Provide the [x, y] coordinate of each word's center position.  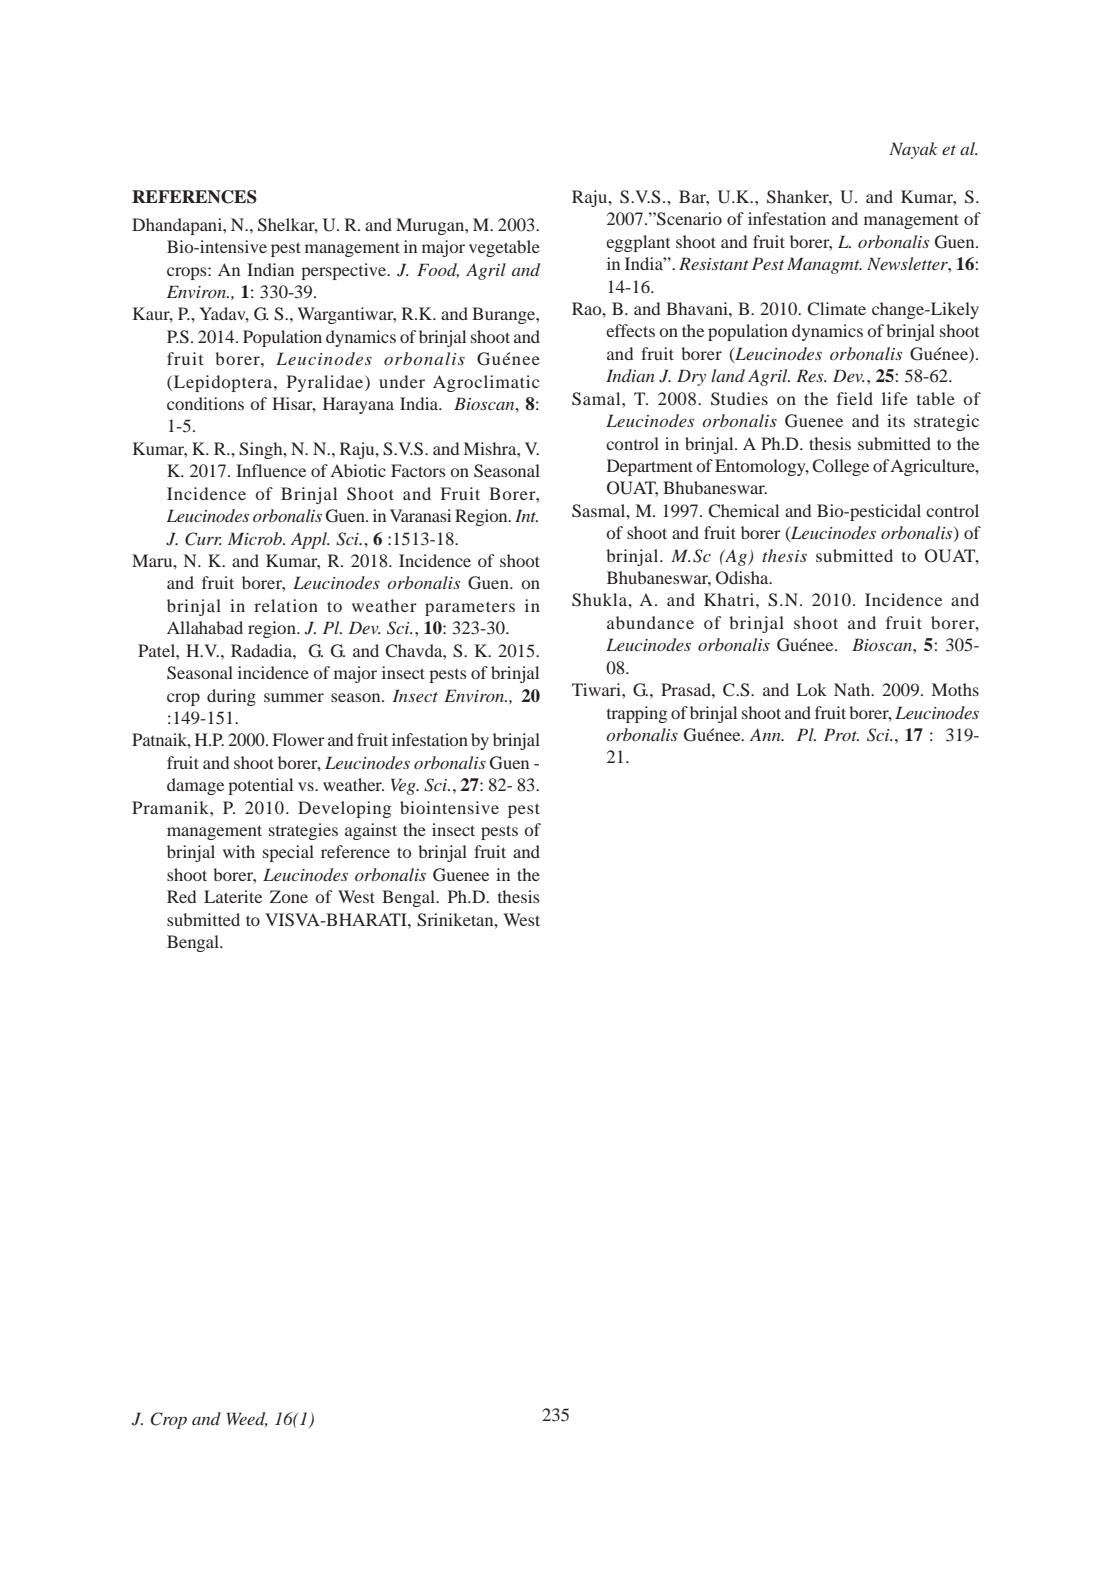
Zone [289, 896]
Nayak [913, 150]
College [840, 467]
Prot [841, 734]
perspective [345, 271]
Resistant [714, 263]
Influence [271, 470]
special [288, 853]
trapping [637, 714]
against [371, 831]
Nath [853, 689]
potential [260, 786]
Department [650, 467]
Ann [766, 734]
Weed [247, 1419]
